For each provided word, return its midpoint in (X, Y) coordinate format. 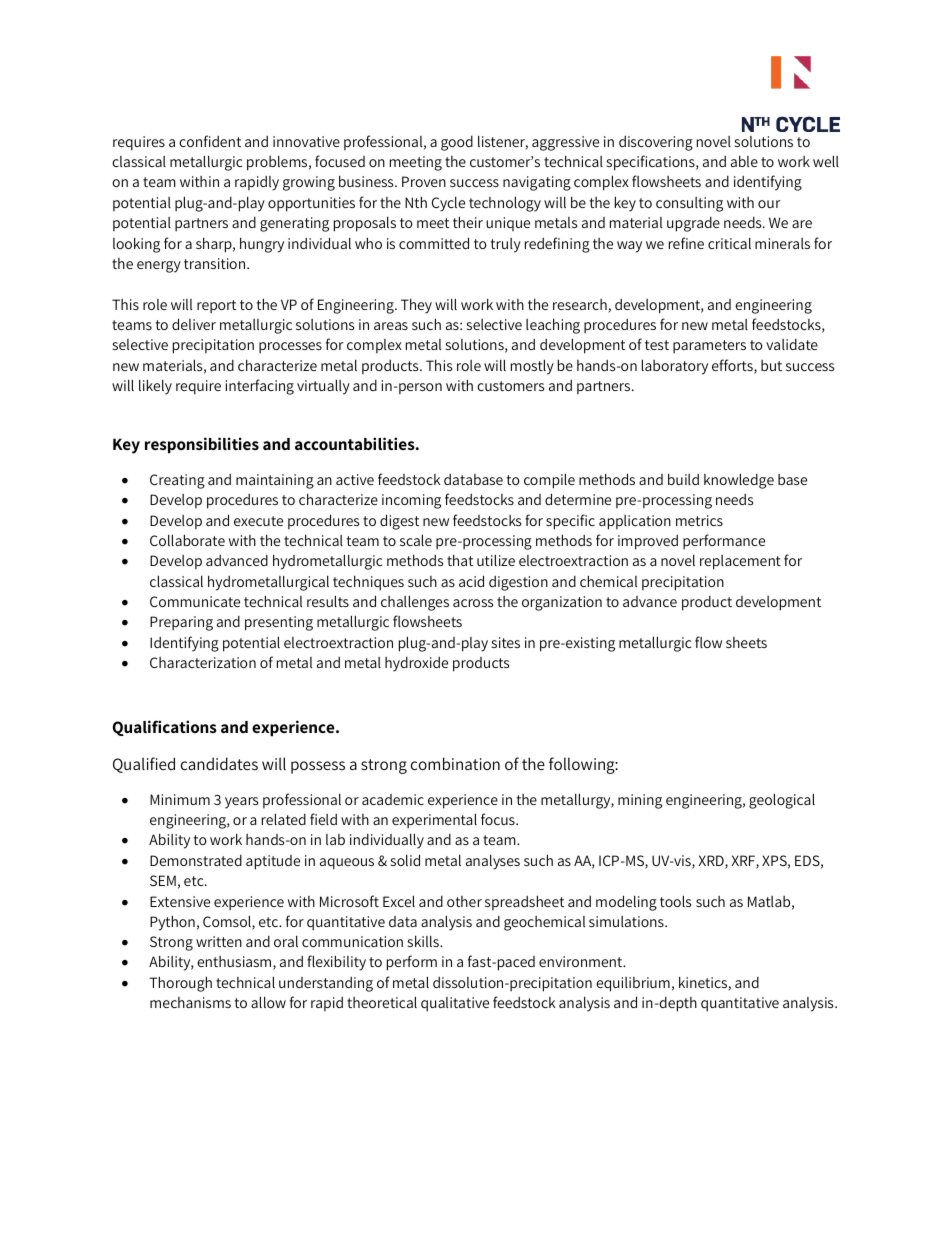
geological (782, 801)
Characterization (203, 662)
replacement (740, 562)
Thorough (180, 984)
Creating (177, 481)
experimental (434, 820)
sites (506, 642)
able (744, 161)
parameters (709, 346)
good (457, 143)
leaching (553, 326)
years (241, 803)
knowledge (739, 481)
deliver (194, 324)
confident (210, 141)
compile (549, 481)
